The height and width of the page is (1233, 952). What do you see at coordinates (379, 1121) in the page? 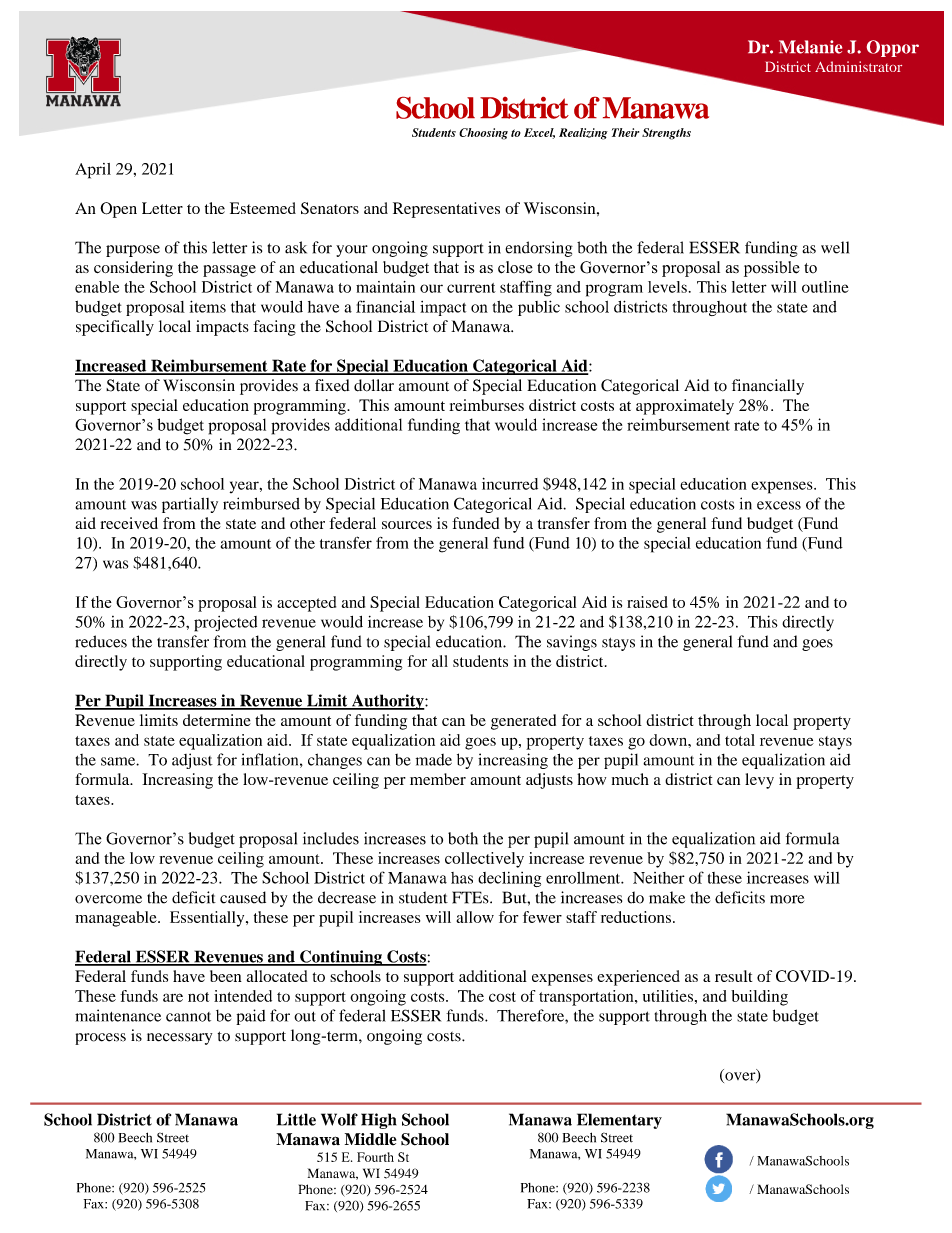
I see `High` at bounding box center [379, 1121].
